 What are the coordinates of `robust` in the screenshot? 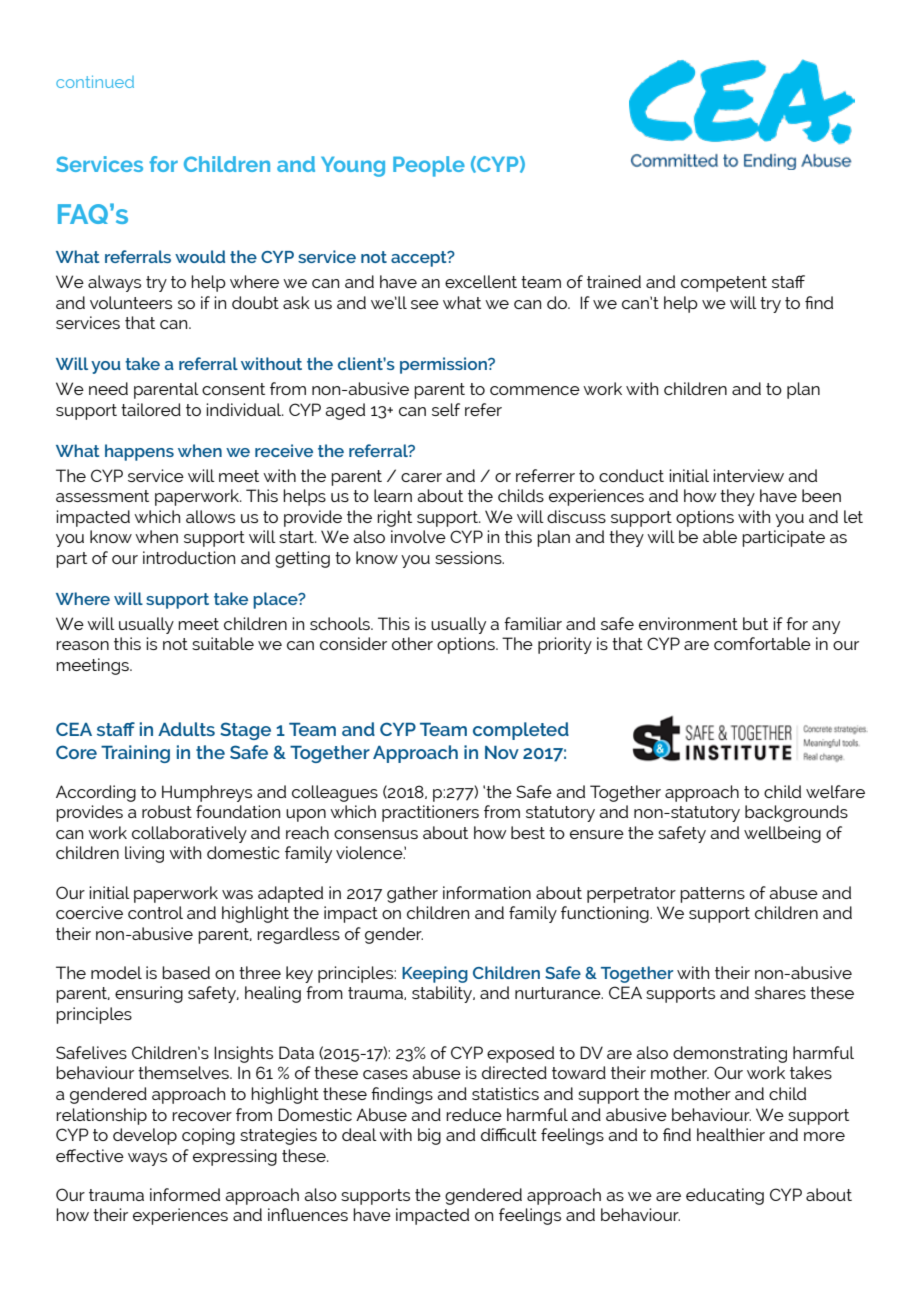 It's located at (167, 811).
